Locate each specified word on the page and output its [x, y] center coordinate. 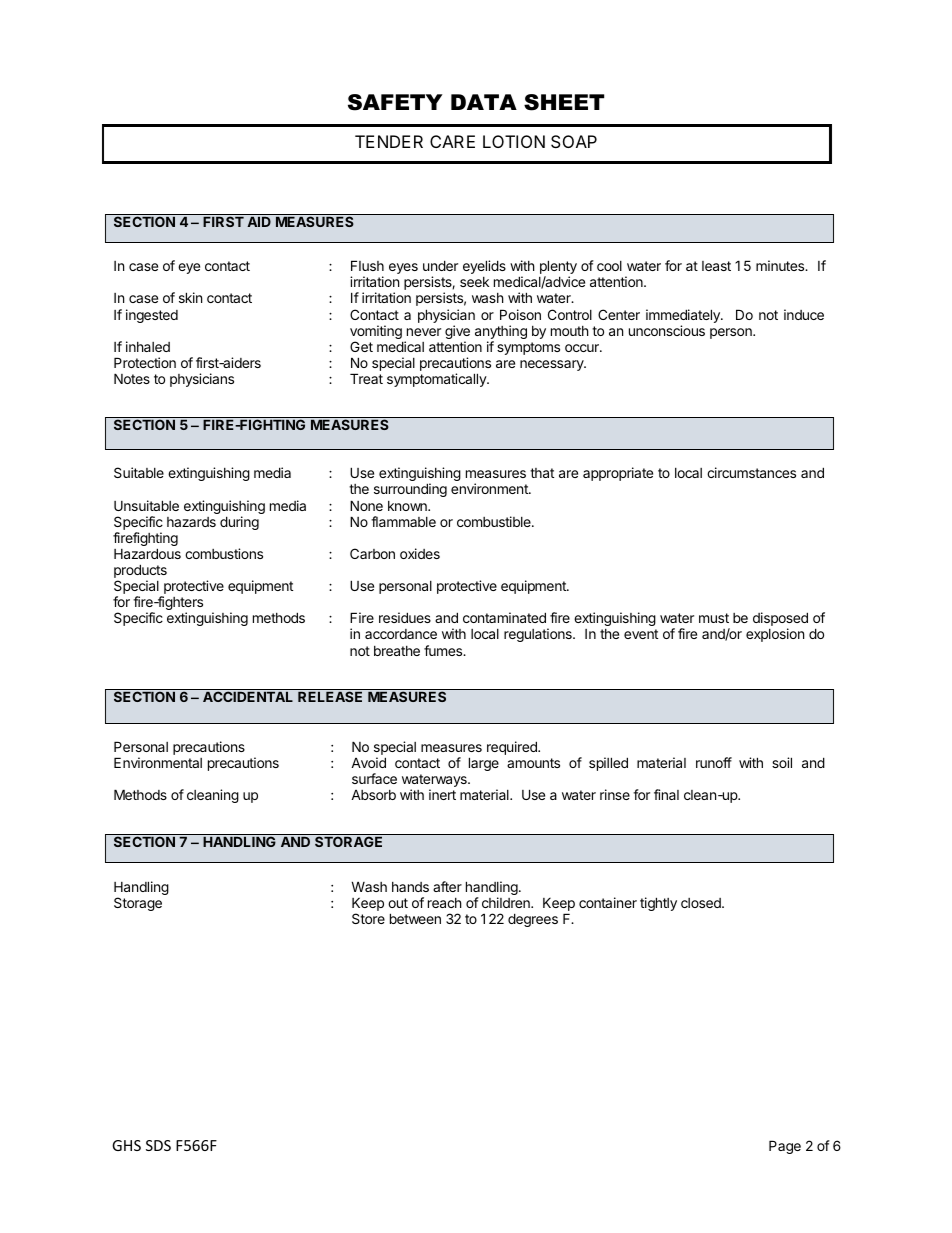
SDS [158, 1145]
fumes [444, 650]
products [140, 572]
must [714, 618]
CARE [452, 141]
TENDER [389, 141]
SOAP [574, 141]
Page [785, 1147]
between [415, 918]
